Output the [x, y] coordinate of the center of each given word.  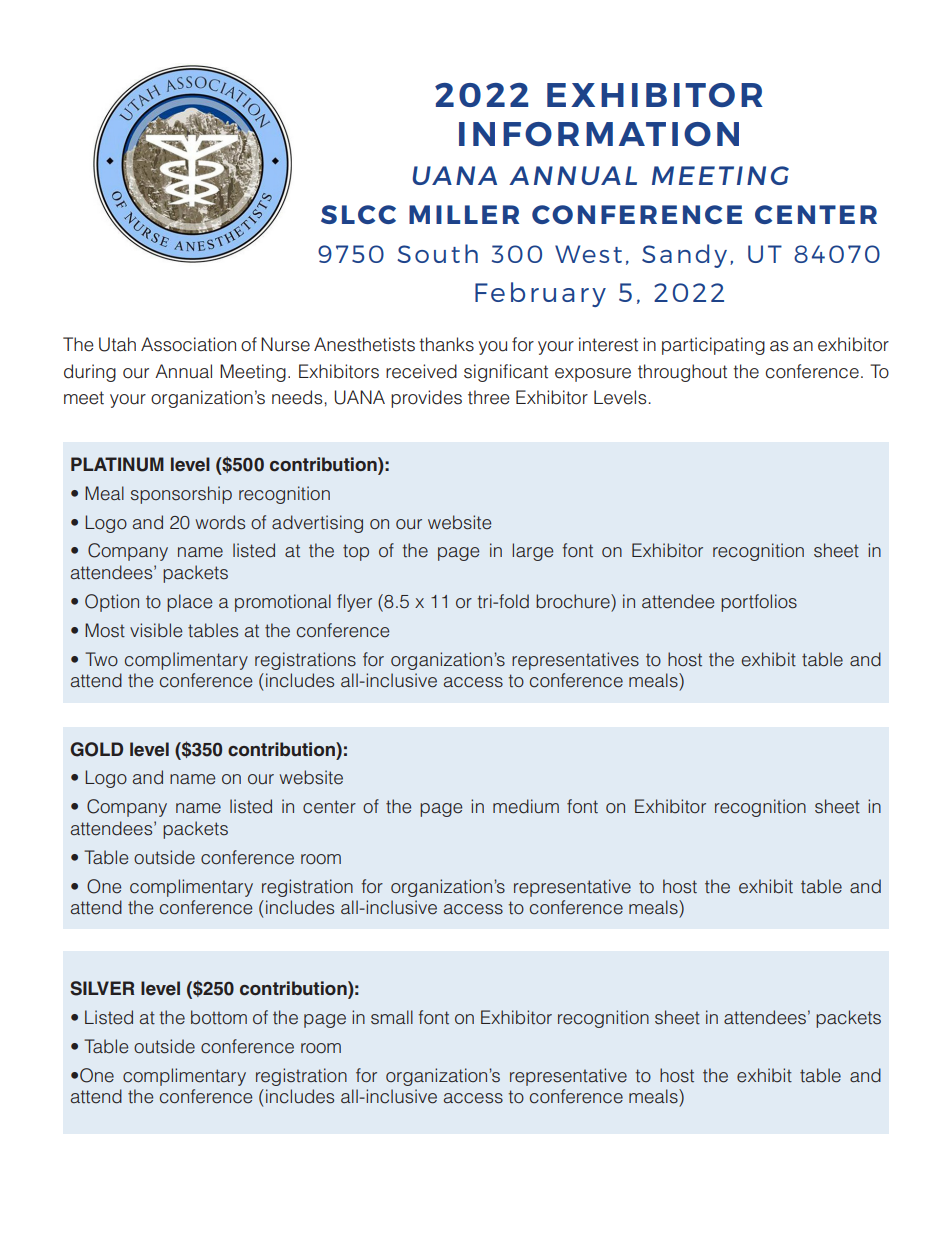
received [421, 371]
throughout [682, 373]
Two [101, 659]
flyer [354, 603]
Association [188, 344]
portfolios [759, 603]
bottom [219, 1017]
